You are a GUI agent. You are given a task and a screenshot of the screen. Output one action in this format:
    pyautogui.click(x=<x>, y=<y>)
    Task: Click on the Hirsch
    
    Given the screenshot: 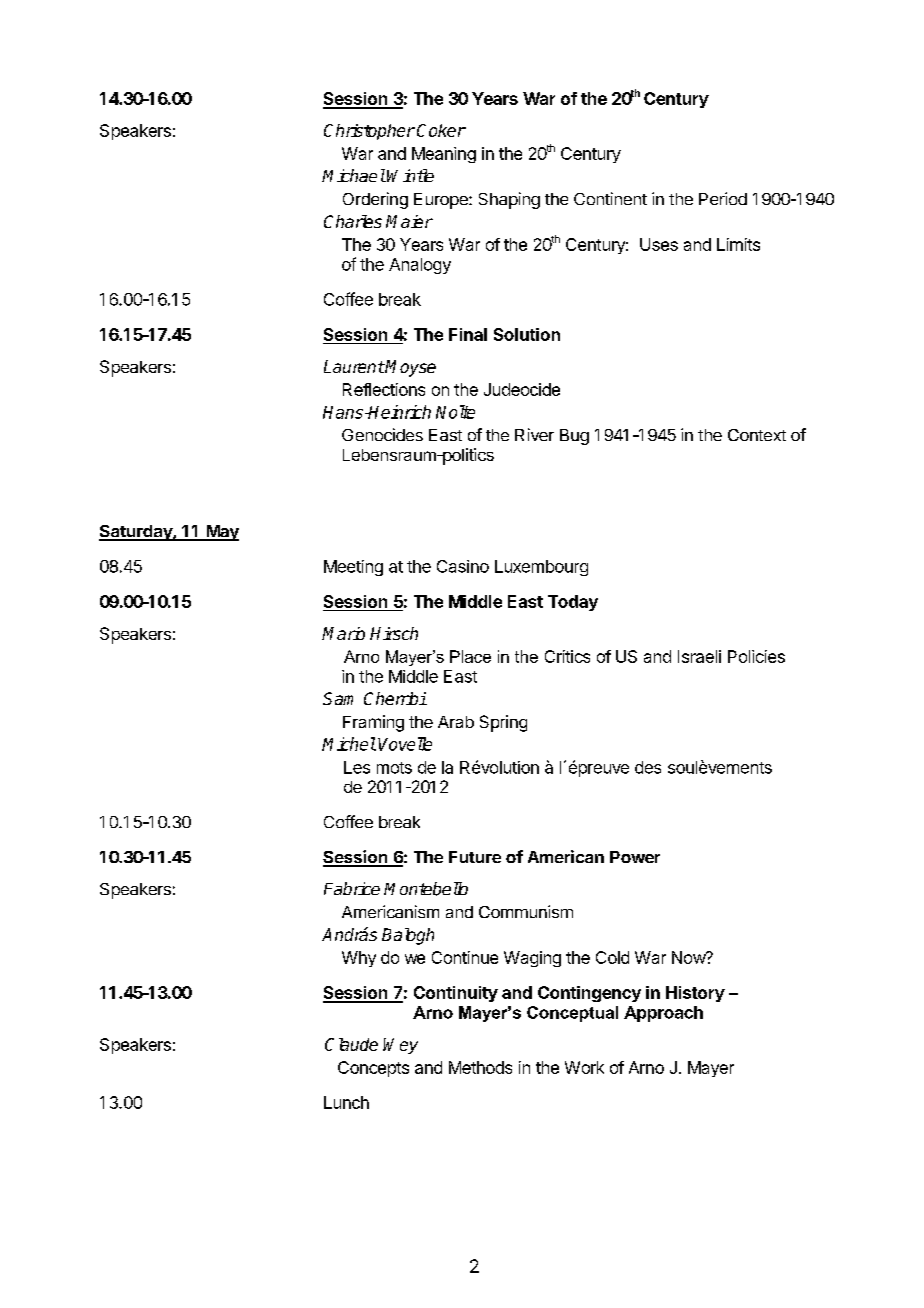 What is the action you would take?
    pyautogui.click(x=394, y=633)
